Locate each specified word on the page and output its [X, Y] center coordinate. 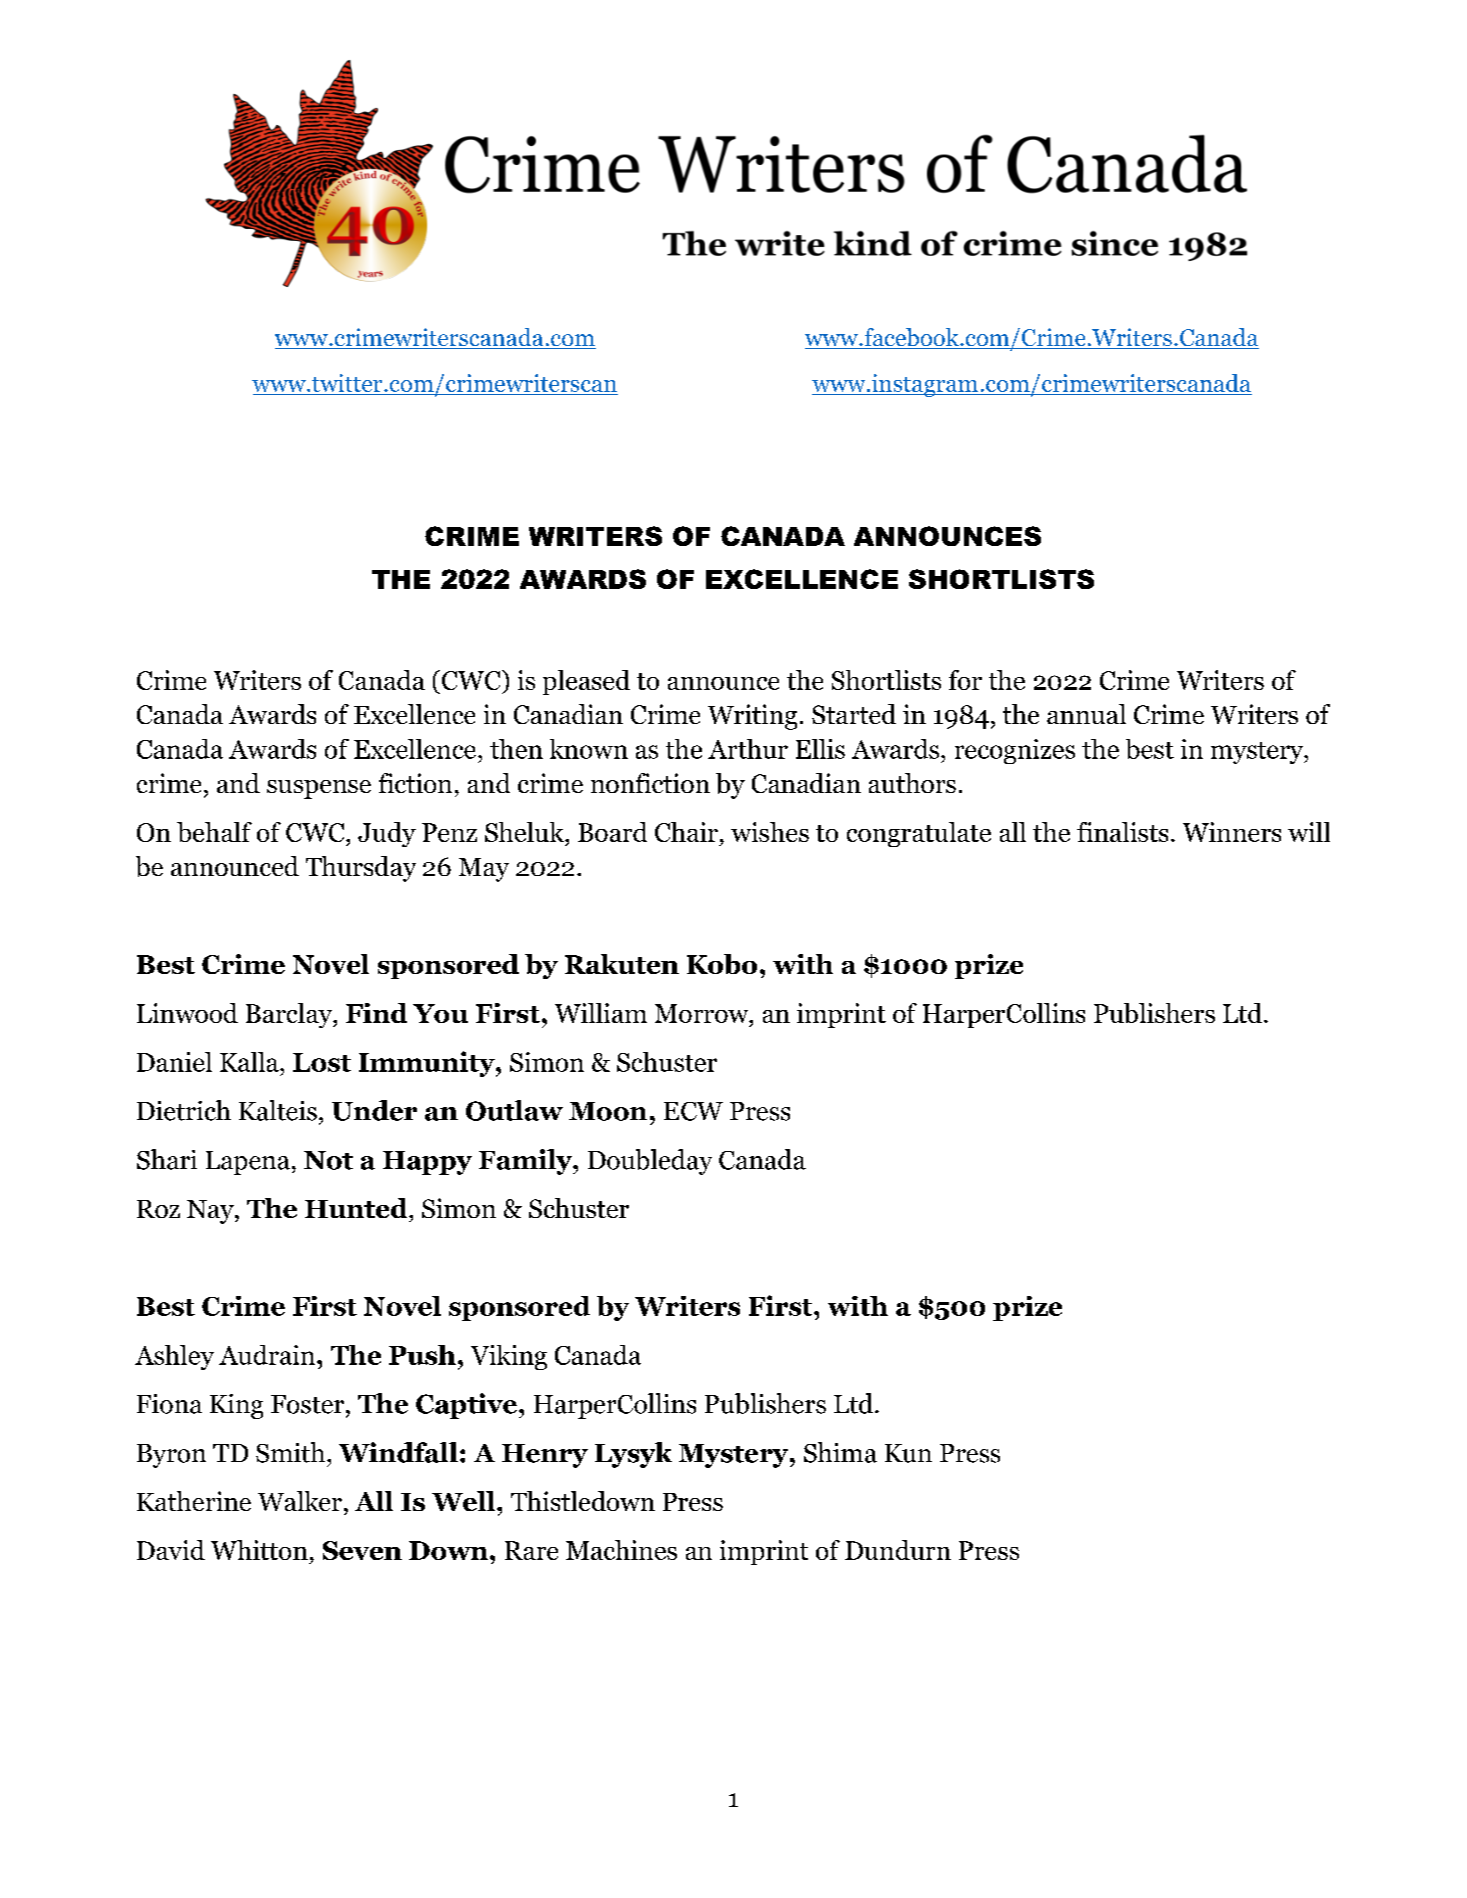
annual [1086, 714]
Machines [621, 1550]
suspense [319, 789]
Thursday [361, 869]
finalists [1122, 832]
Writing [752, 717]
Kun [908, 1453]
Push [422, 1355]
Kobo [722, 964]
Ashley [174, 1357]
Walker [300, 1501]
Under [374, 1110]
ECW [693, 1111]
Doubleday [650, 1162]
